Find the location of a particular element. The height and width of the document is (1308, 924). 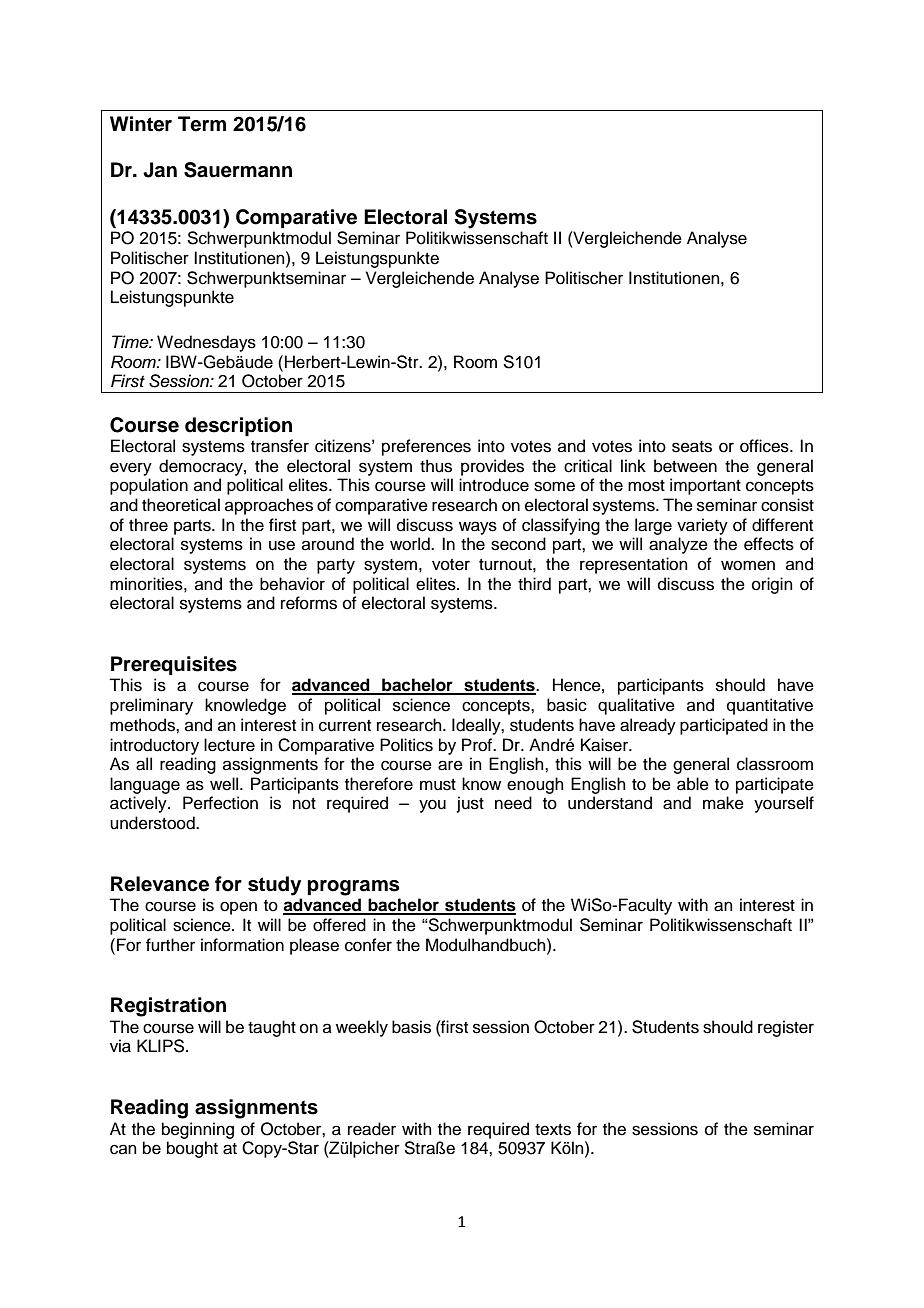

seats is located at coordinates (692, 447).
